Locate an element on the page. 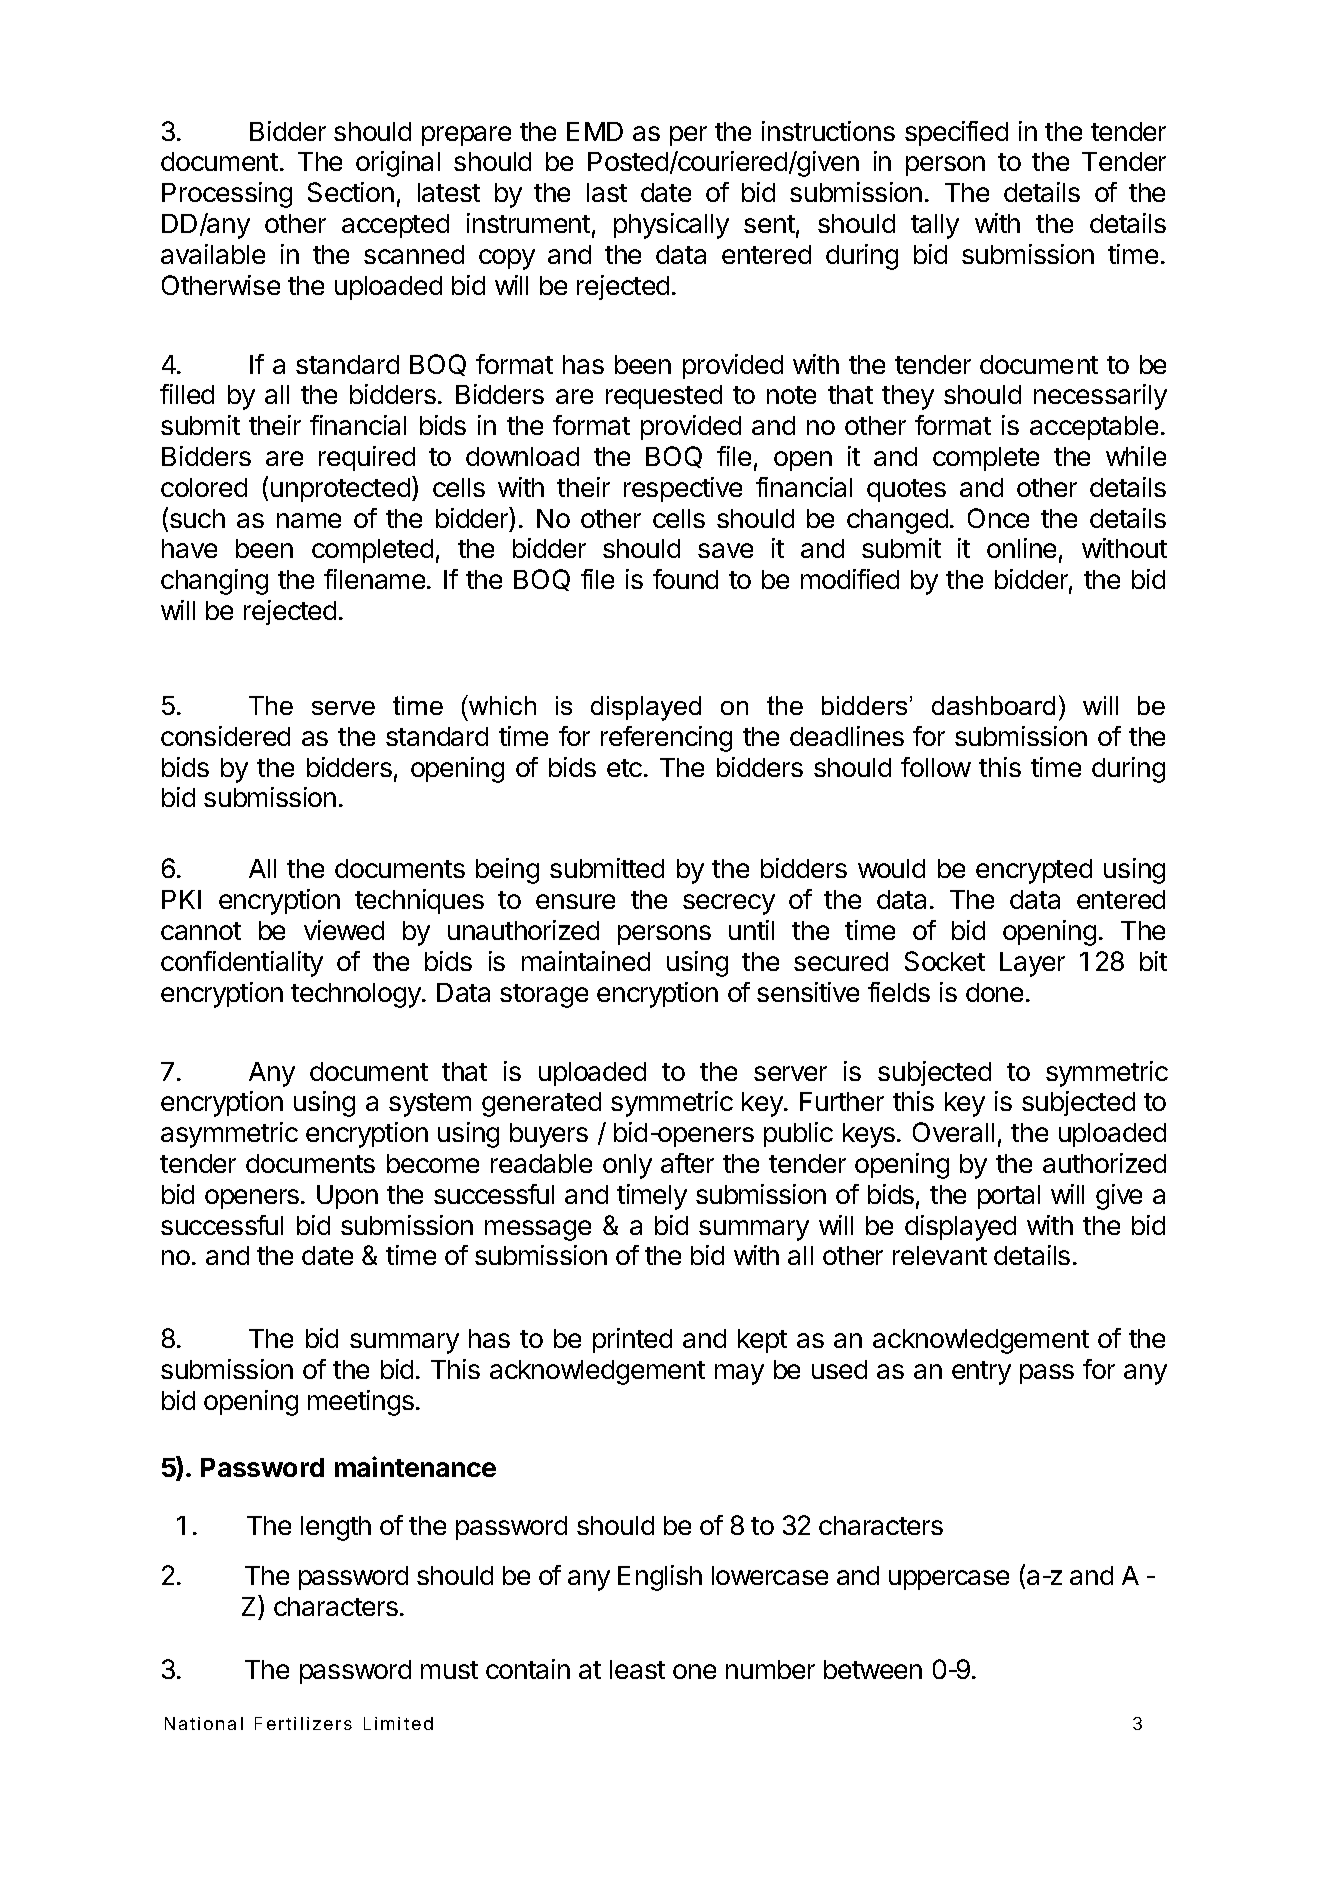  specified is located at coordinates (956, 133).
